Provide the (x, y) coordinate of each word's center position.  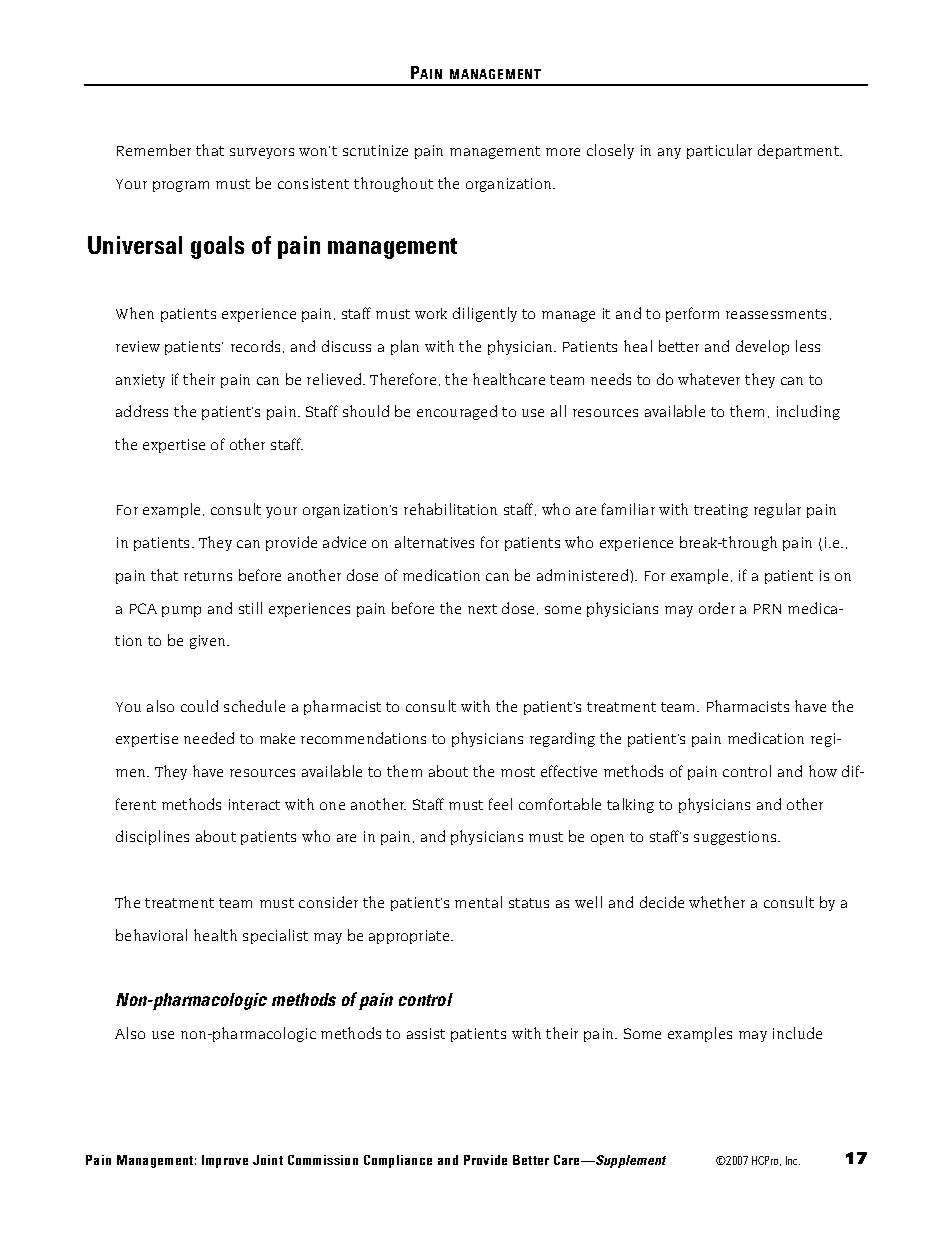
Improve (225, 1161)
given (209, 642)
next (482, 609)
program (181, 186)
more (563, 152)
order (717, 608)
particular (719, 151)
